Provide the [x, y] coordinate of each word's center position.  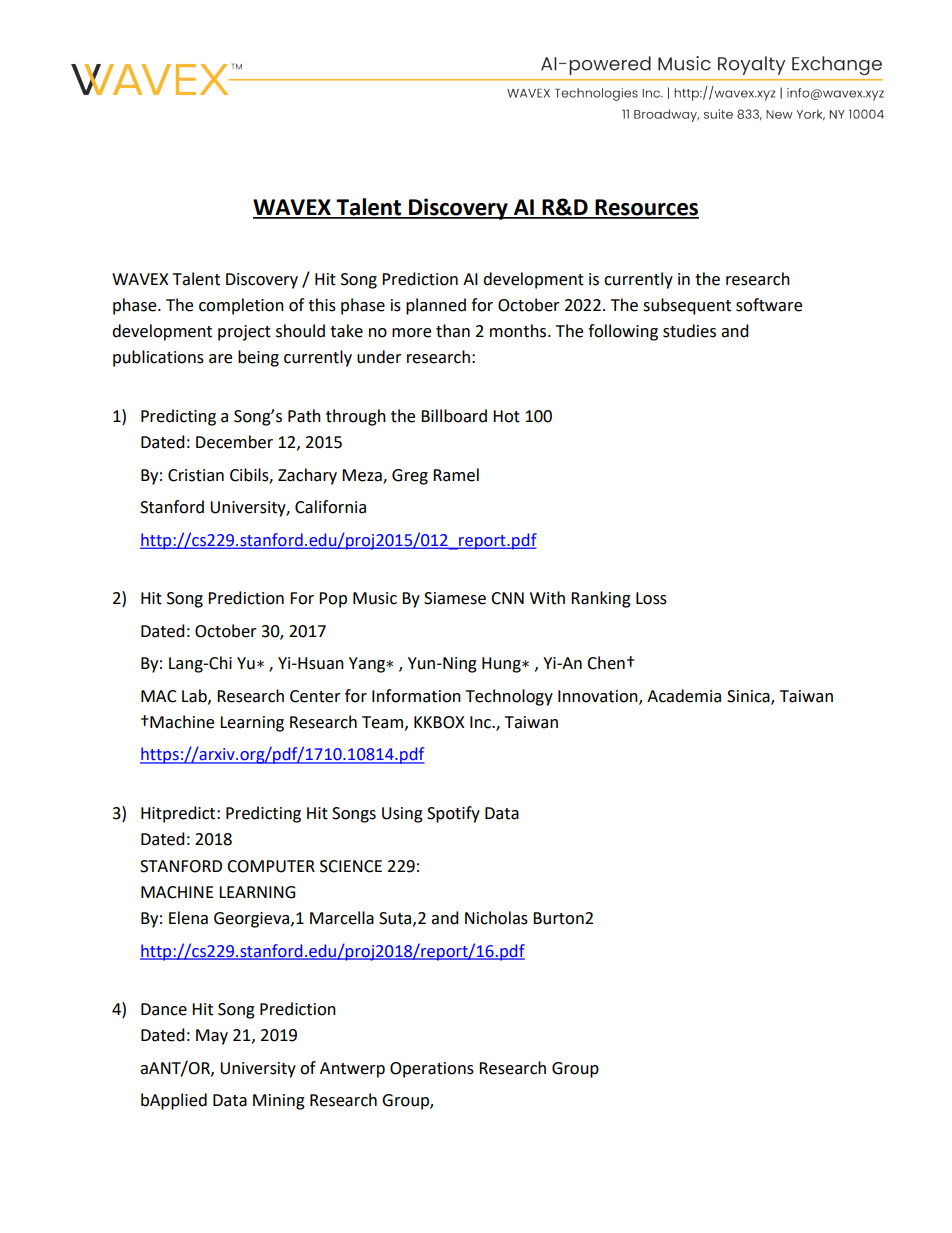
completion [241, 306]
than [453, 331]
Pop [333, 600]
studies [689, 331]
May [212, 1037]
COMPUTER [271, 866]
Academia [684, 696]
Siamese [455, 598]
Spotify [453, 814]
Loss [651, 598]
